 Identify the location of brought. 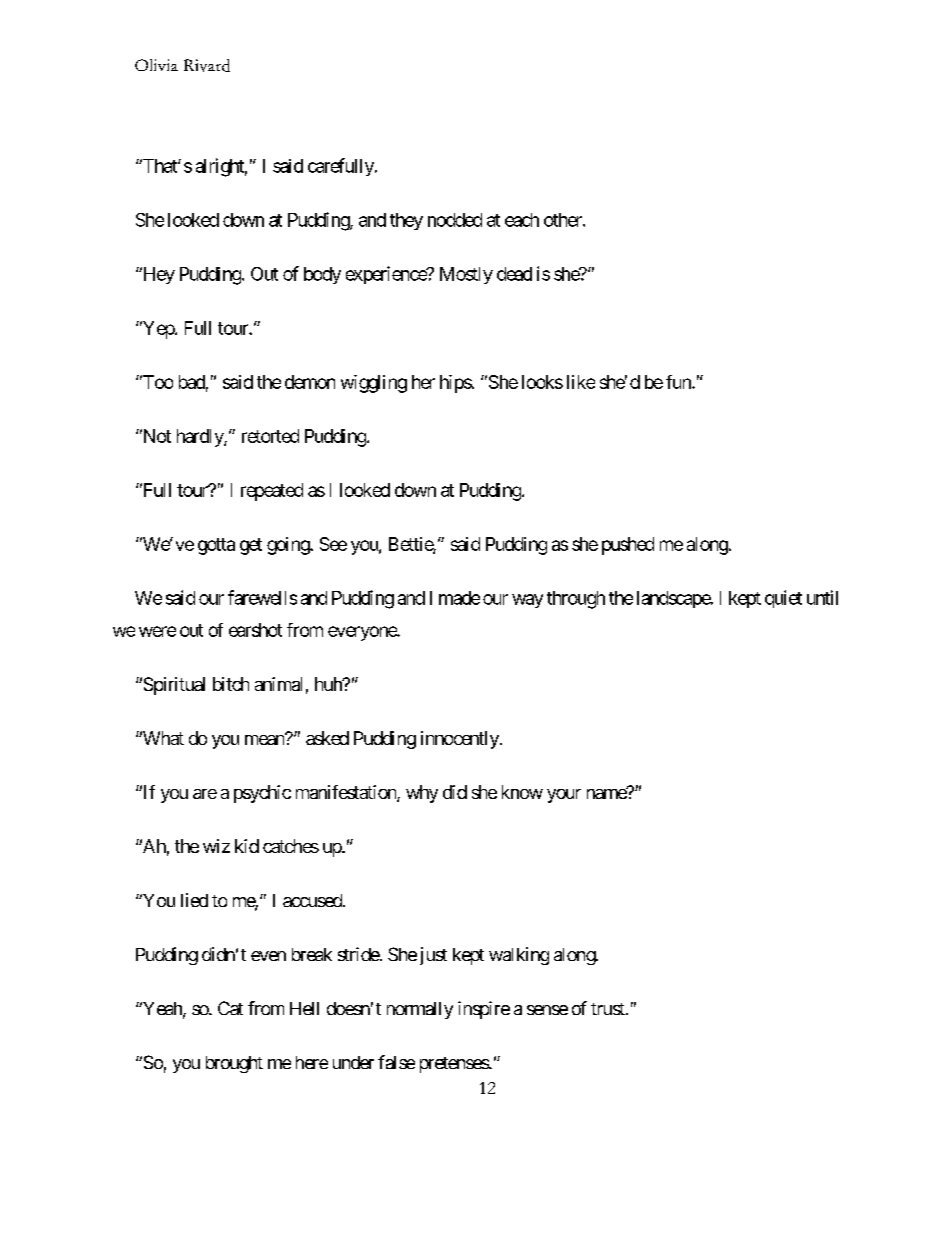
(234, 1064).
